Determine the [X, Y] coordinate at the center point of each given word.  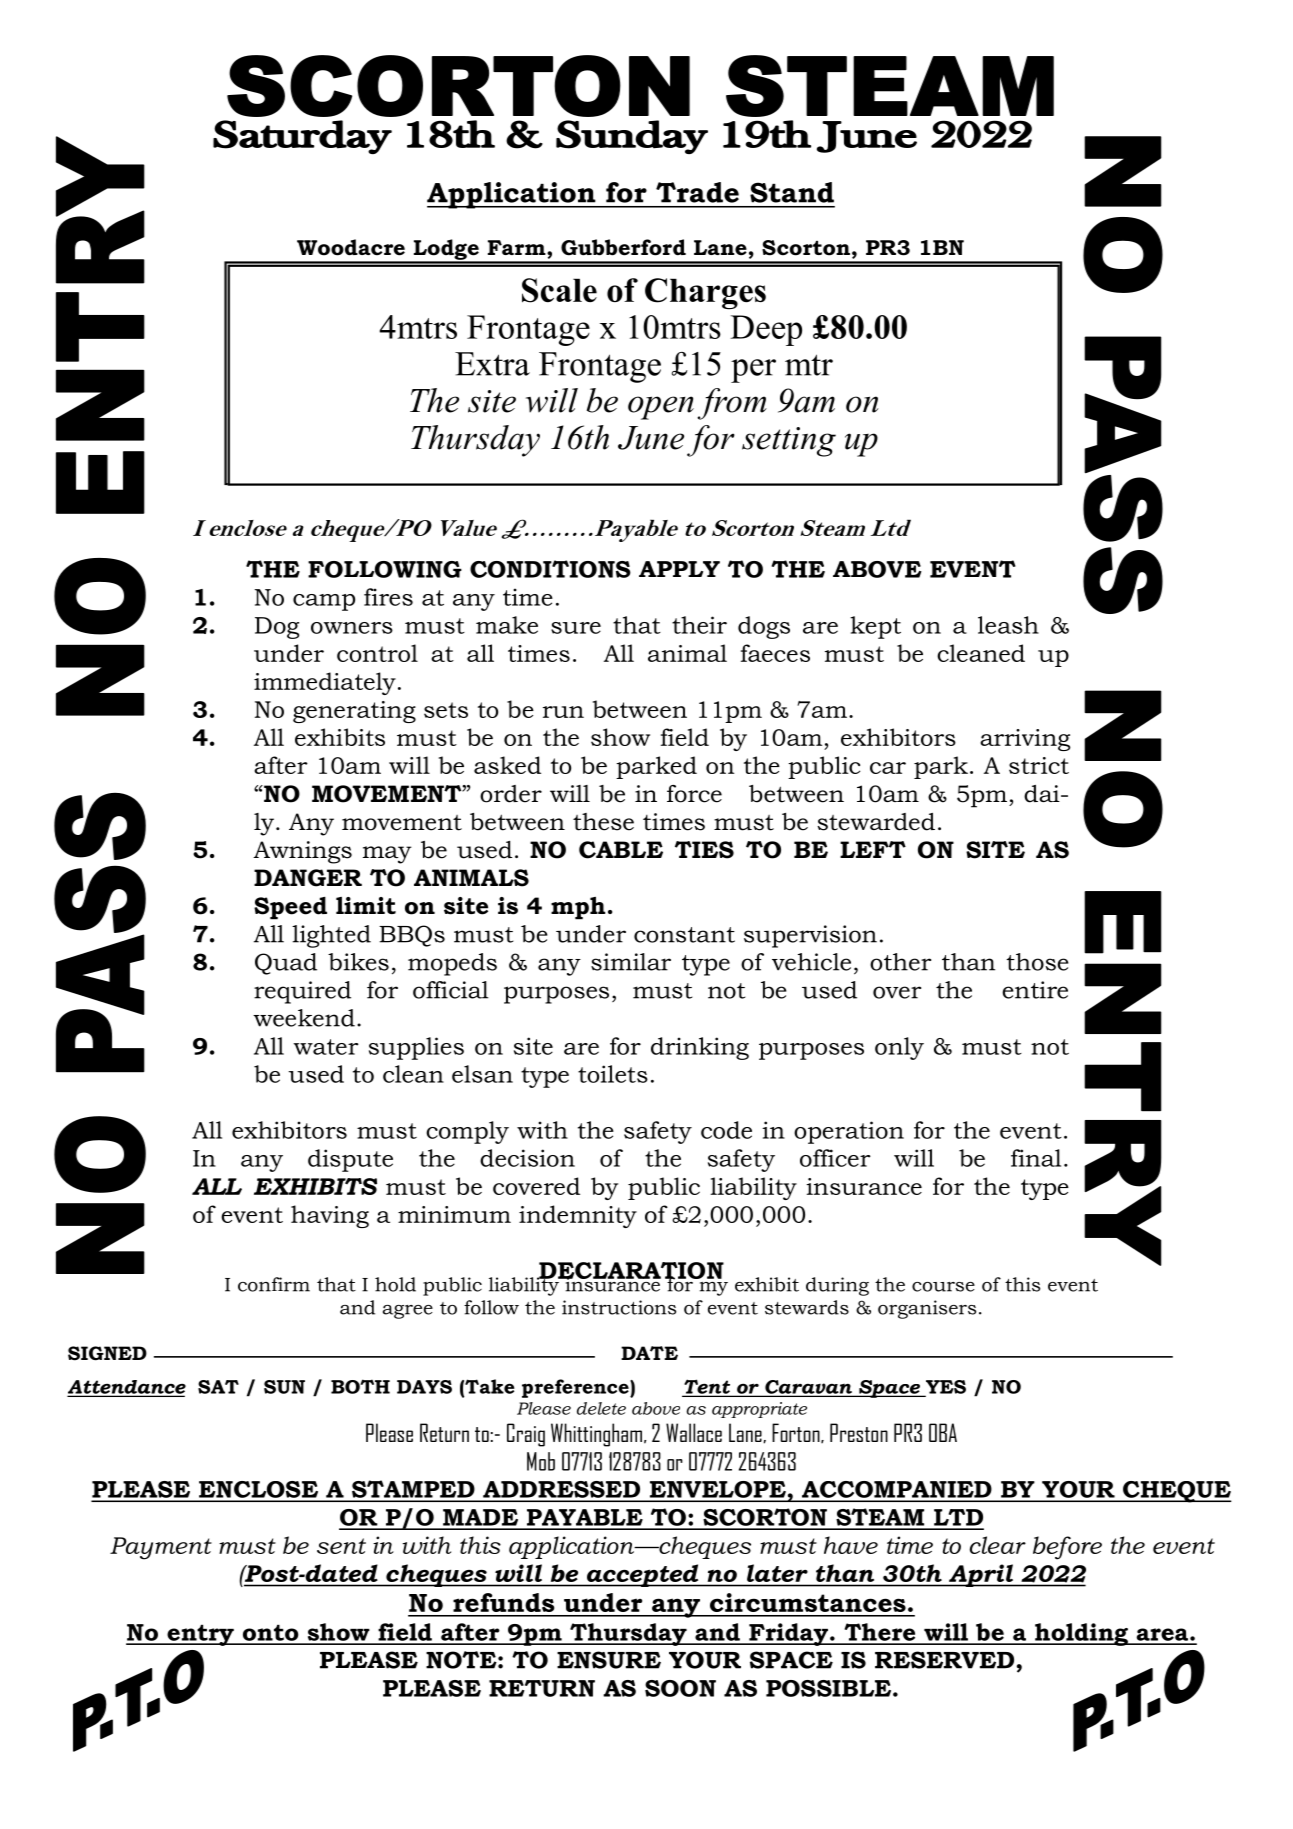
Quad [286, 964]
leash [1008, 625]
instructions [619, 1307]
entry [200, 1635]
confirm [274, 1284]
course [943, 1287]
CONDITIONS [550, 569]
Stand [792, 192]
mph [578, 908]
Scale [559, 290]
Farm [518, 247]
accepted [642, 1575]
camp [324, 602]
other [900, 962]
